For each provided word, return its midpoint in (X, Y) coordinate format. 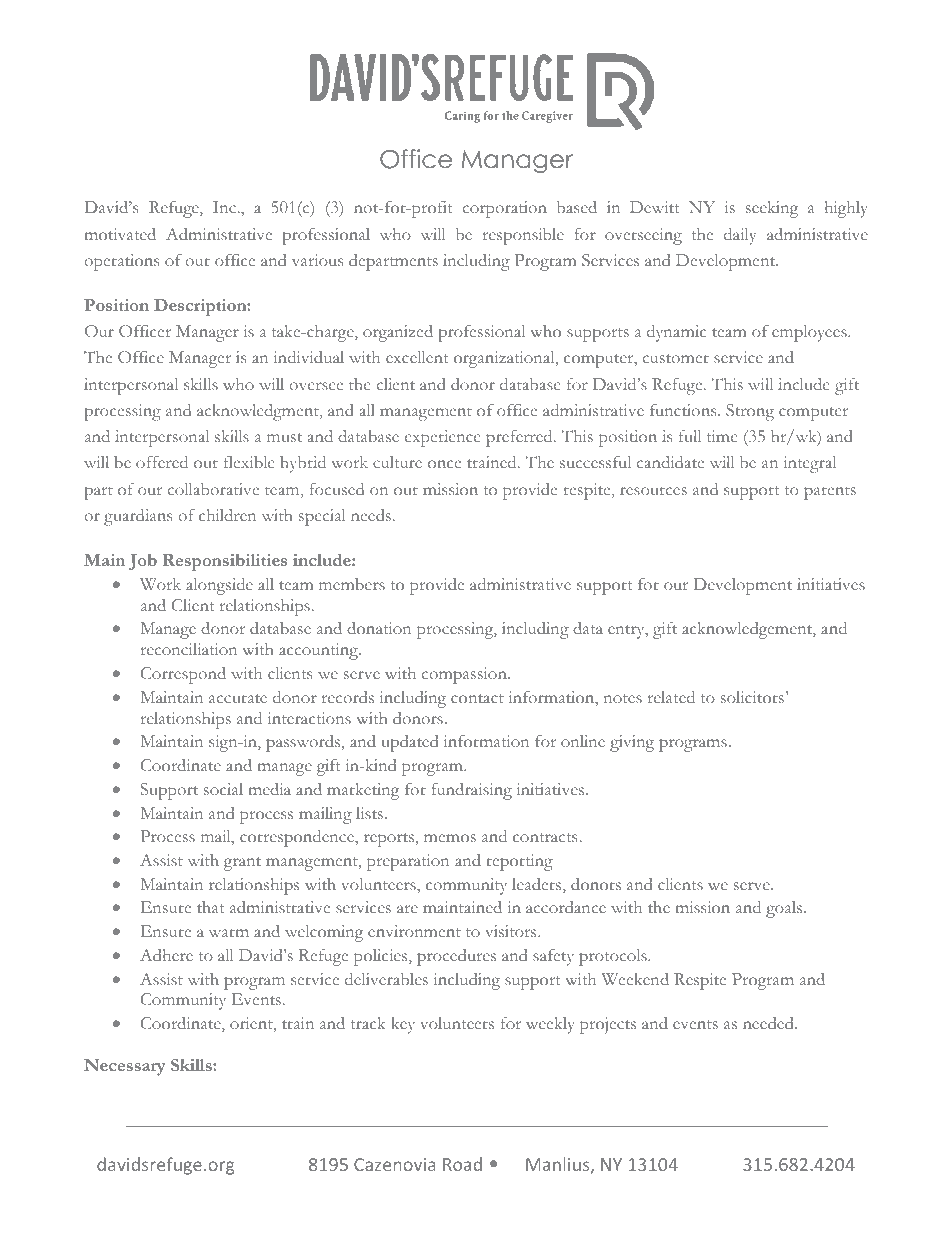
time (722, 436)
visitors (512, 931)
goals (785, 909)
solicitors (752, 697)
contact (477, 698)
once (444, 464)
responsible (523, 236)
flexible (249, 462)
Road (462, 1164)
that (210, 907)
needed (769, 1023)
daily (740, 236)
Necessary (124, 1067)
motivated (120, 234)
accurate (238, 698)
